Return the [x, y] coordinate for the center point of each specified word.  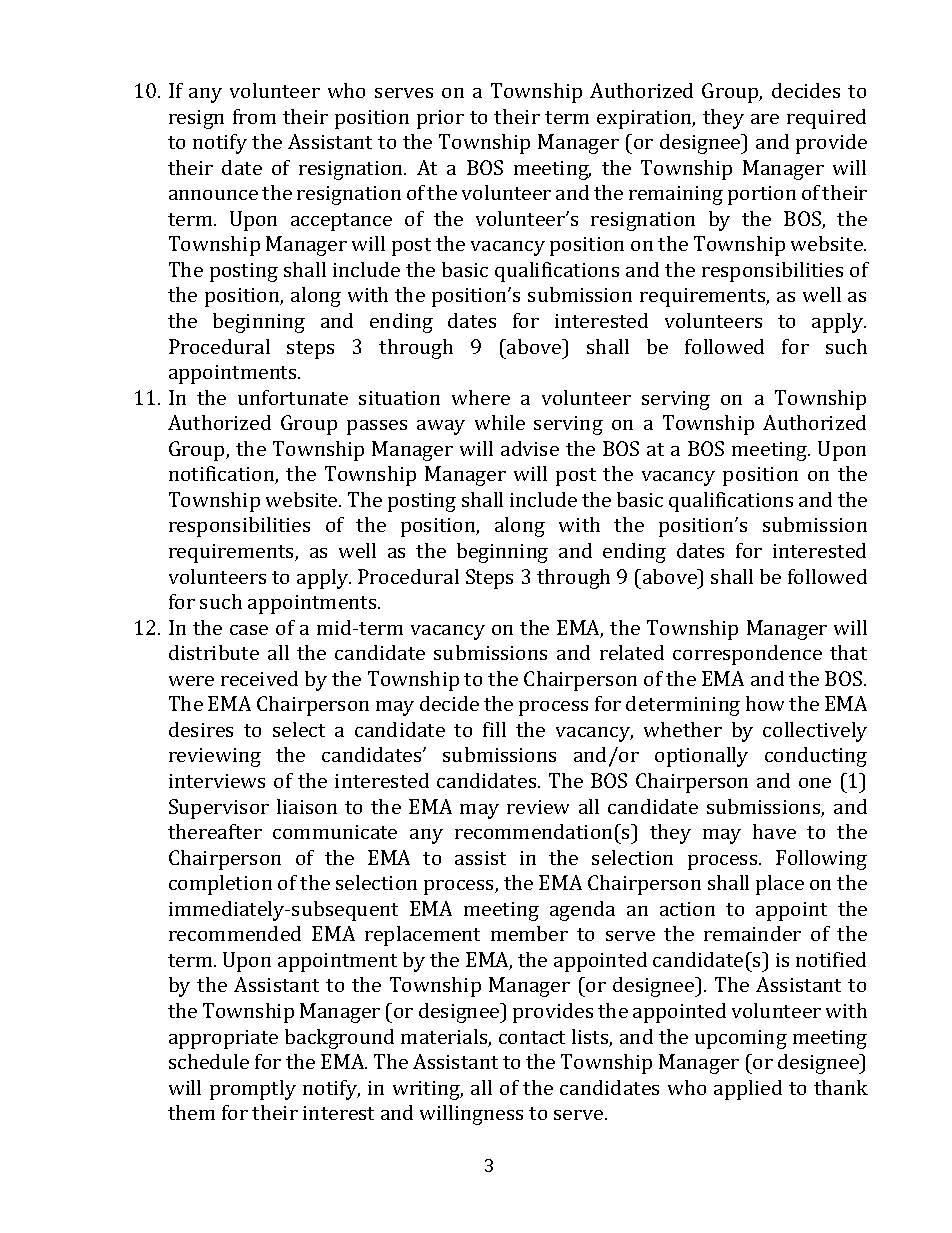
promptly [253, 1090]
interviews [217, 781]
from [254, 116]
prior [440, 119]
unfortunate [293, 397]
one [815, 783]
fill [494, 729]
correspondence [747, 655]
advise [530, 448]
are [765, 119]
